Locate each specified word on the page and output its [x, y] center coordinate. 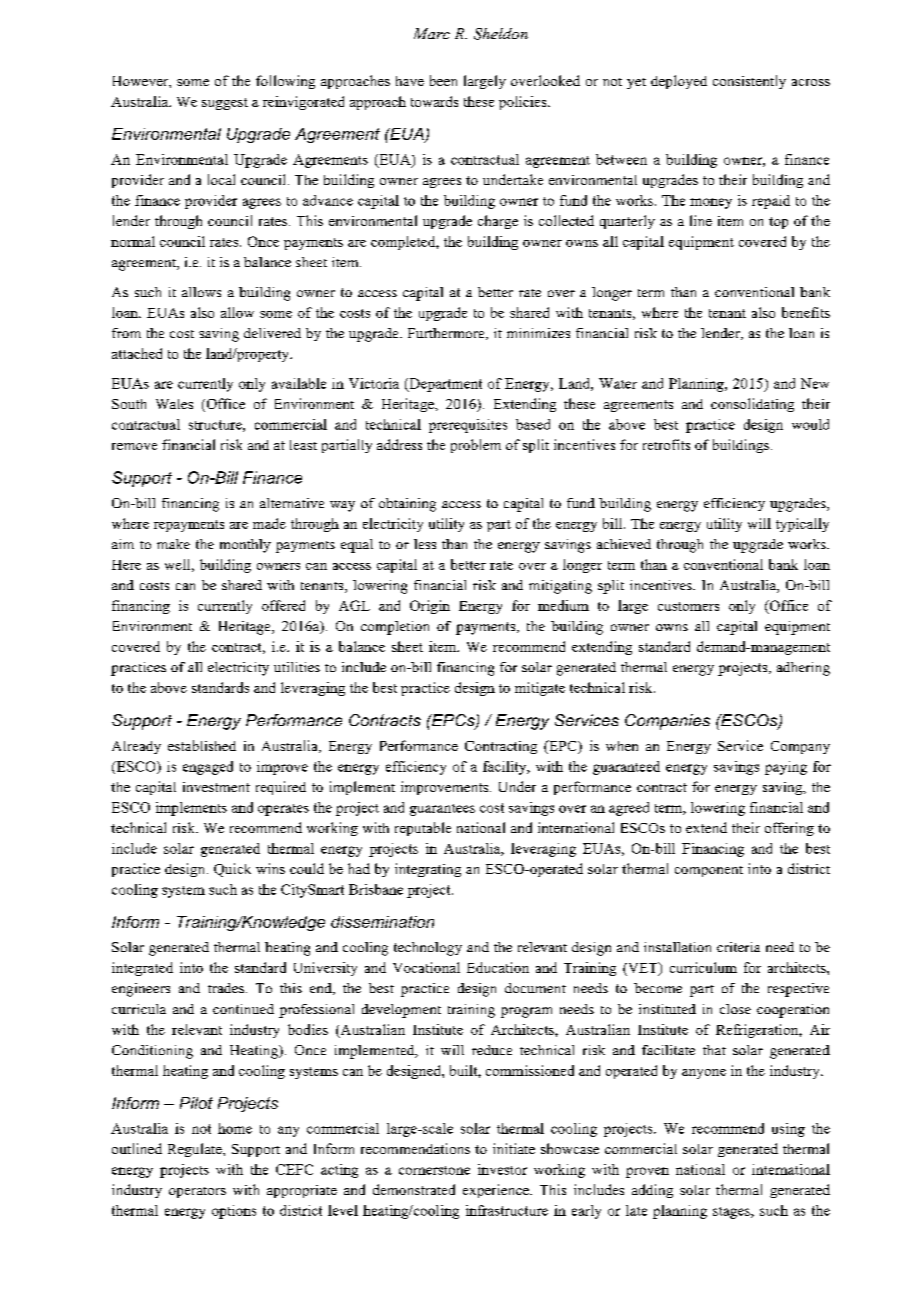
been [443, 80]
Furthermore [447, 334]
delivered [272, 333]
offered [283, 605]
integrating [428, 870]
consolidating [752, 405]
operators [197, 1192]
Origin [430, 607]
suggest [225, 104]
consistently [749, 82]
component [709, 871]
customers [688, 606]
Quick [232, 870]
